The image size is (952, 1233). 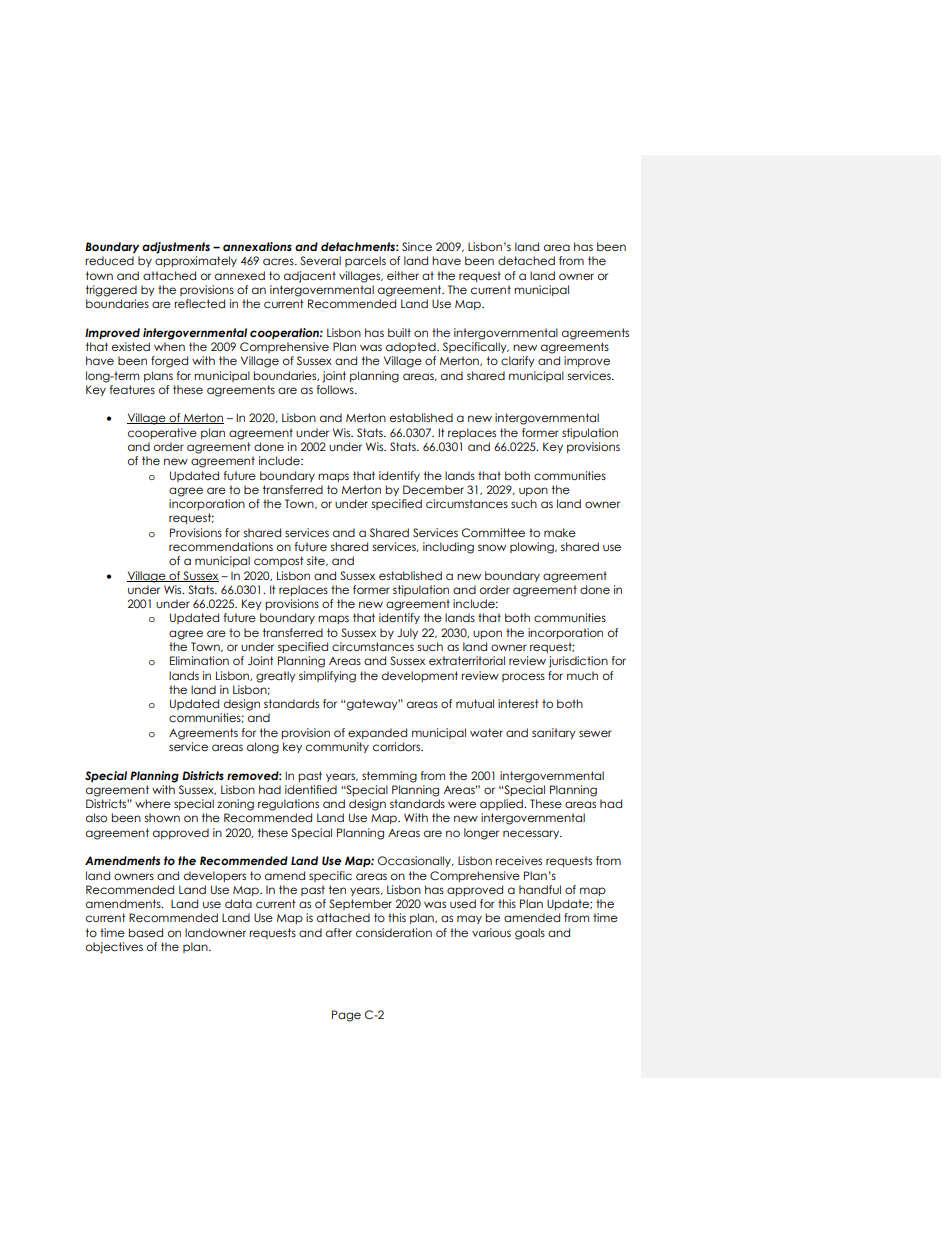 What do you see at coordinates (346, 1016) in the screenshot?
I see `Page` at bounding box center [346, 1016].
